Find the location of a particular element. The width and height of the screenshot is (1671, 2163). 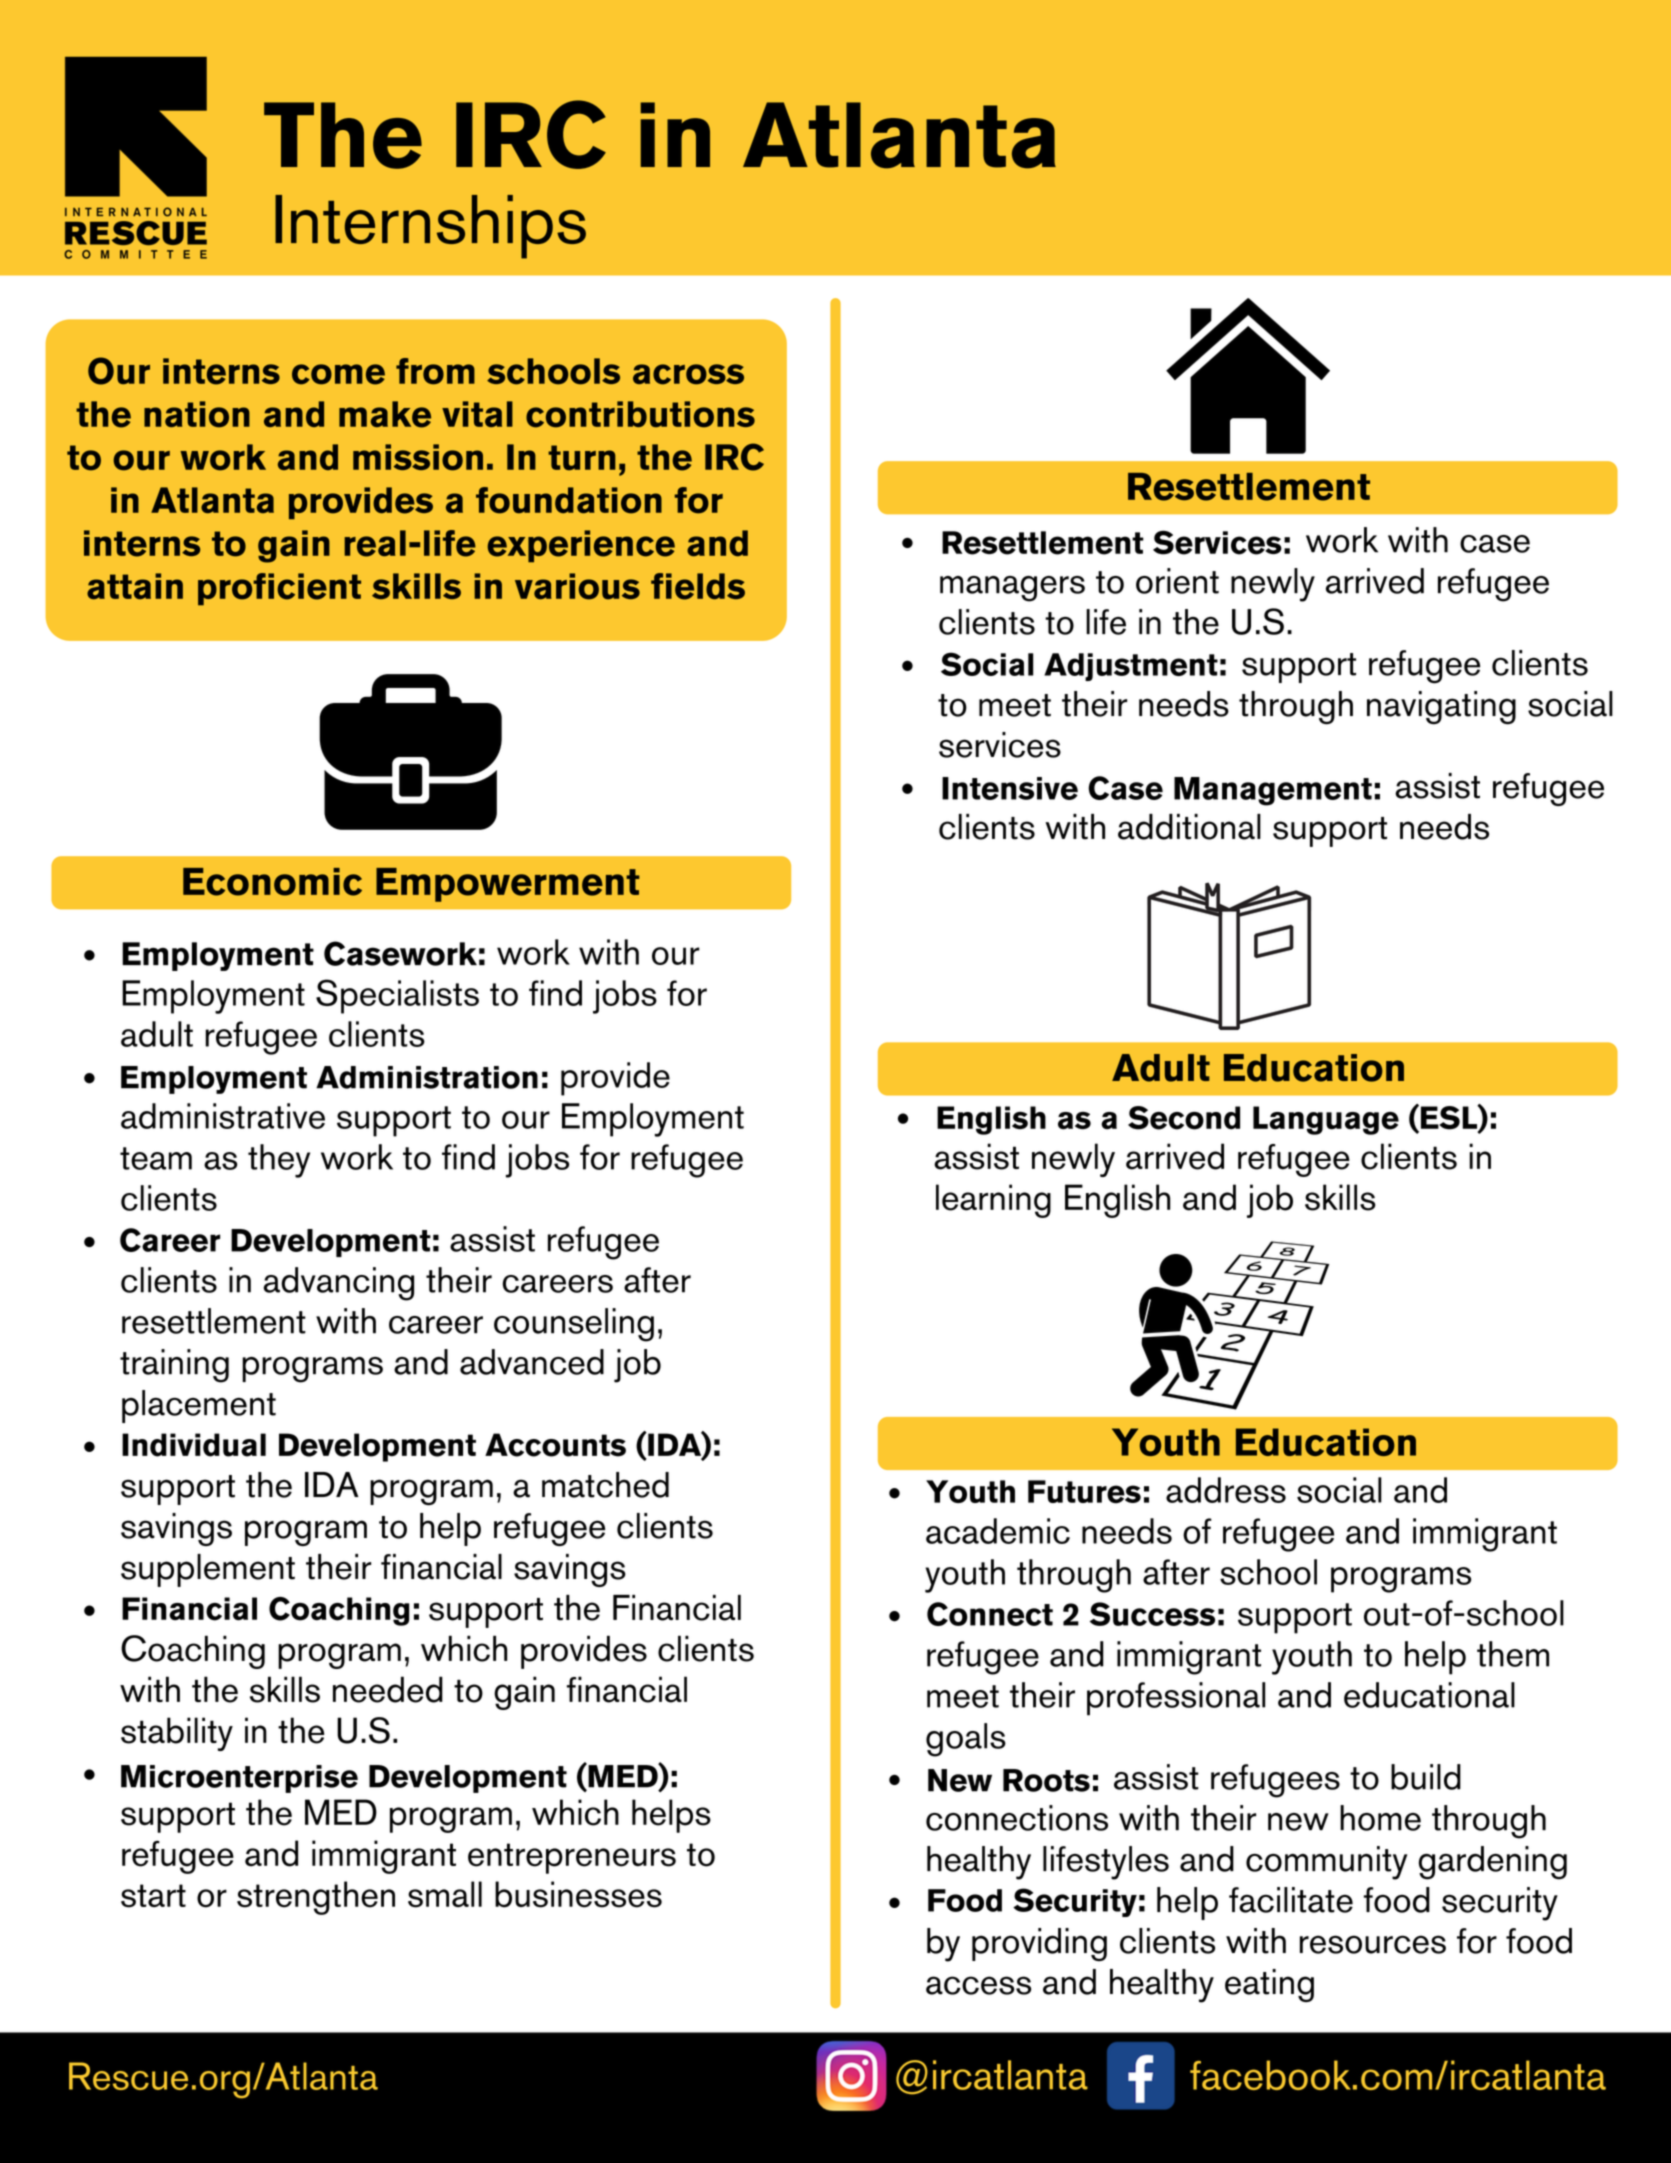

strengthen is located at coordinates (316, 1898).
